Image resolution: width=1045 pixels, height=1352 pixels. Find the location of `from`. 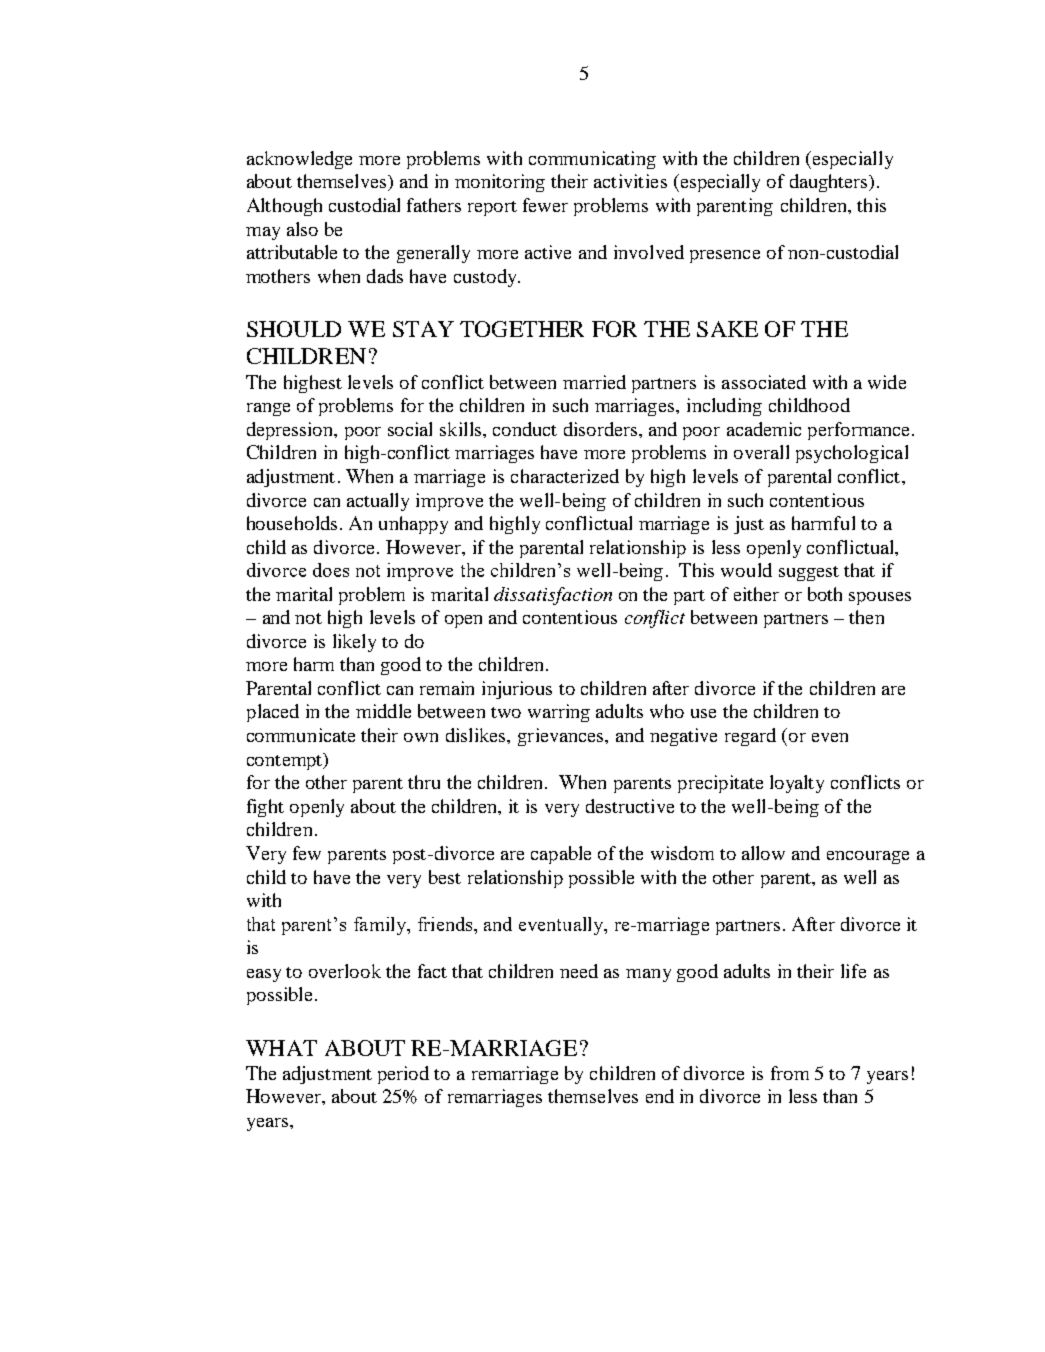

from is located at coordinates (790, 1073).
